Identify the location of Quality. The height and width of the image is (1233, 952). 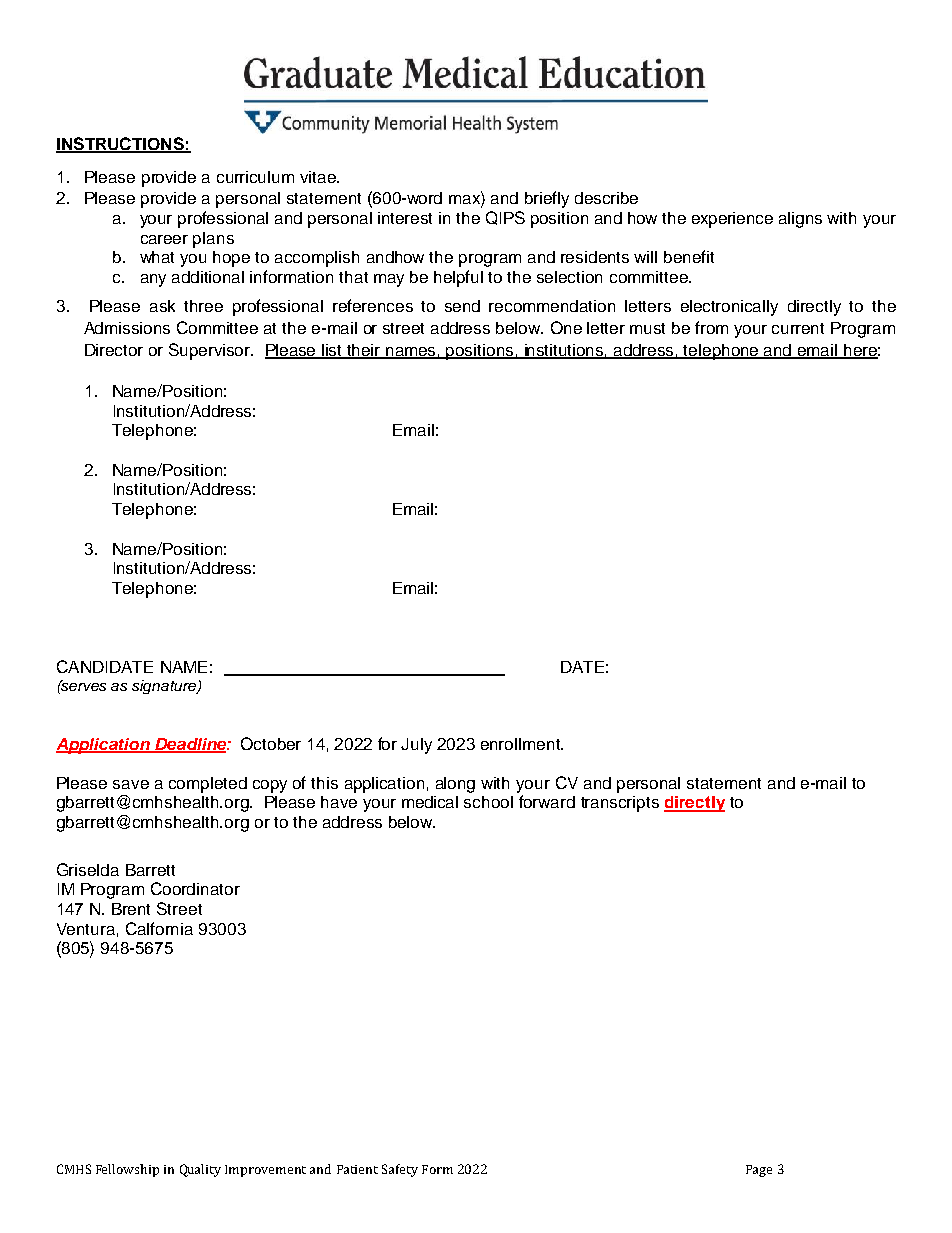
(200, 1170).
